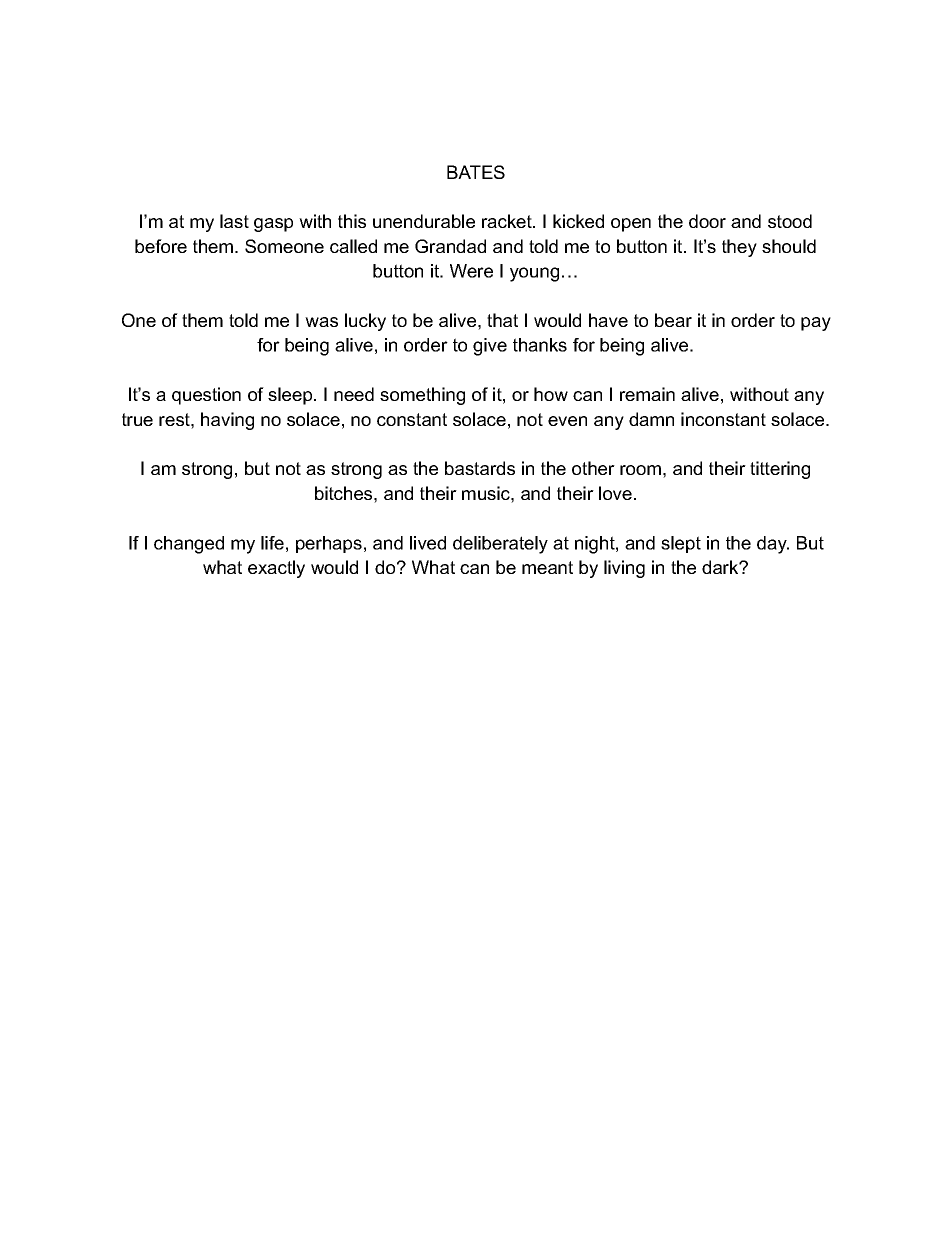  I want to click on door, so click(707, 221).
